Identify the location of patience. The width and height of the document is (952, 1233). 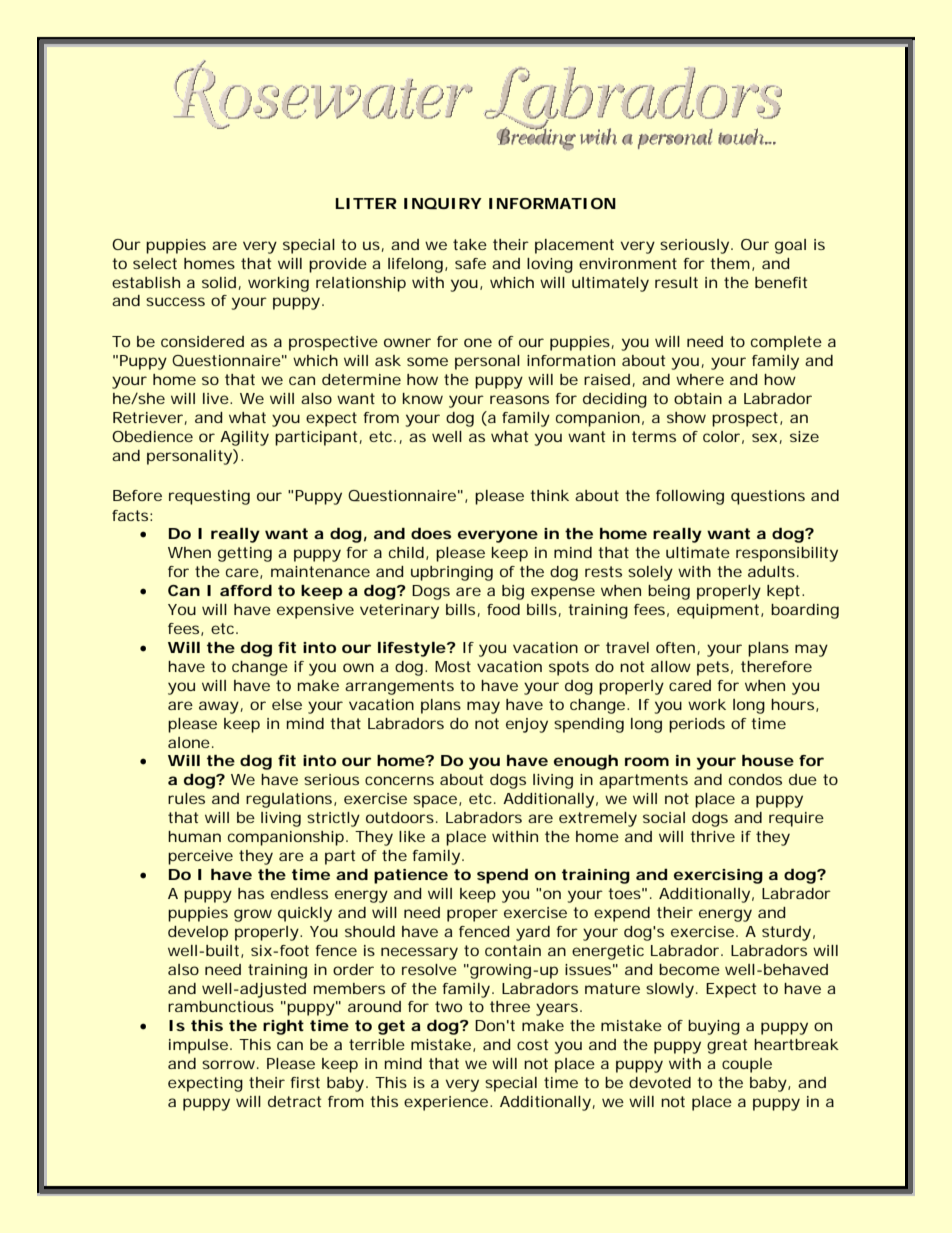
(411, 876).
